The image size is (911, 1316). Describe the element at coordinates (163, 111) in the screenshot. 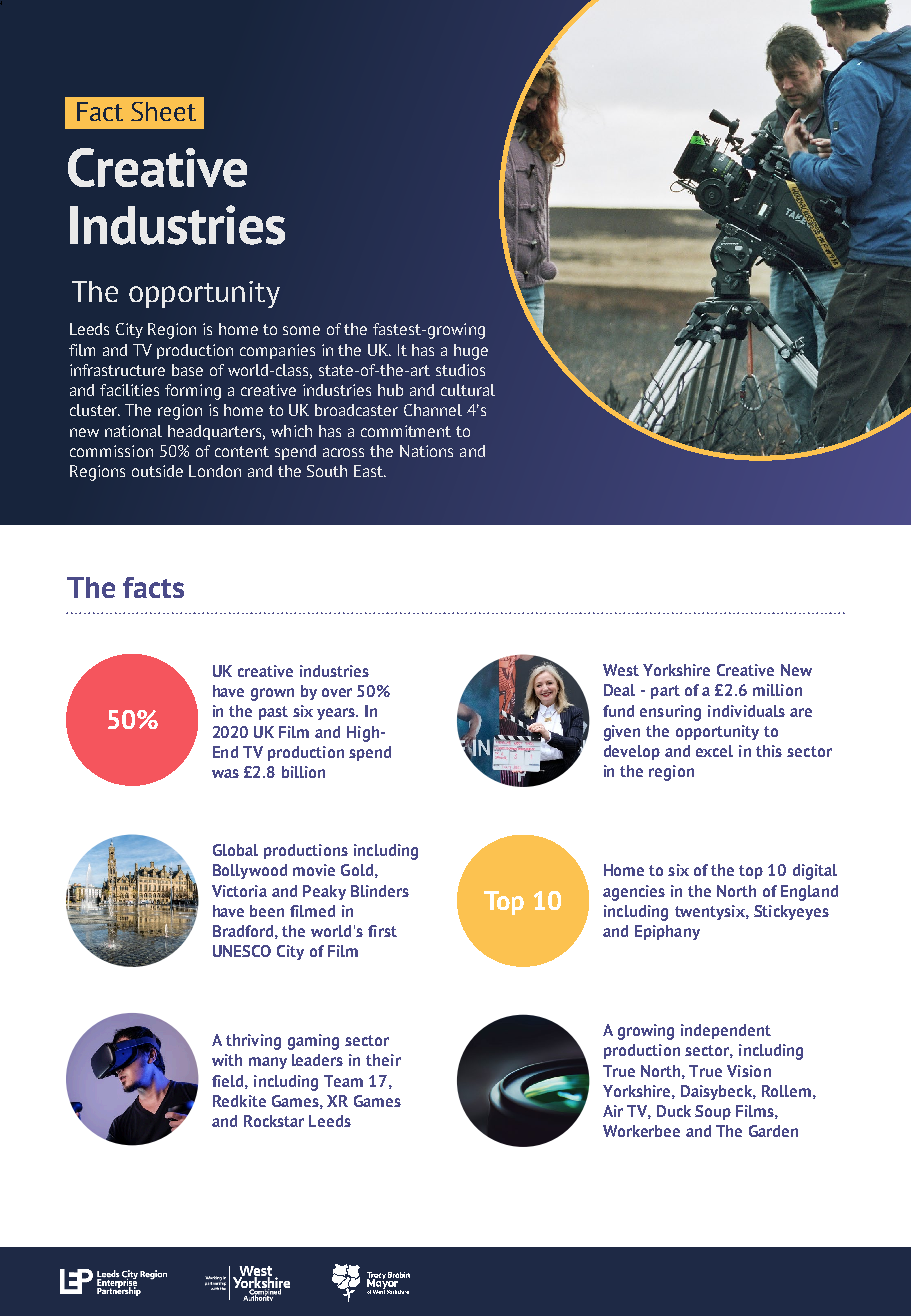

I see `Sheet` at that location.
